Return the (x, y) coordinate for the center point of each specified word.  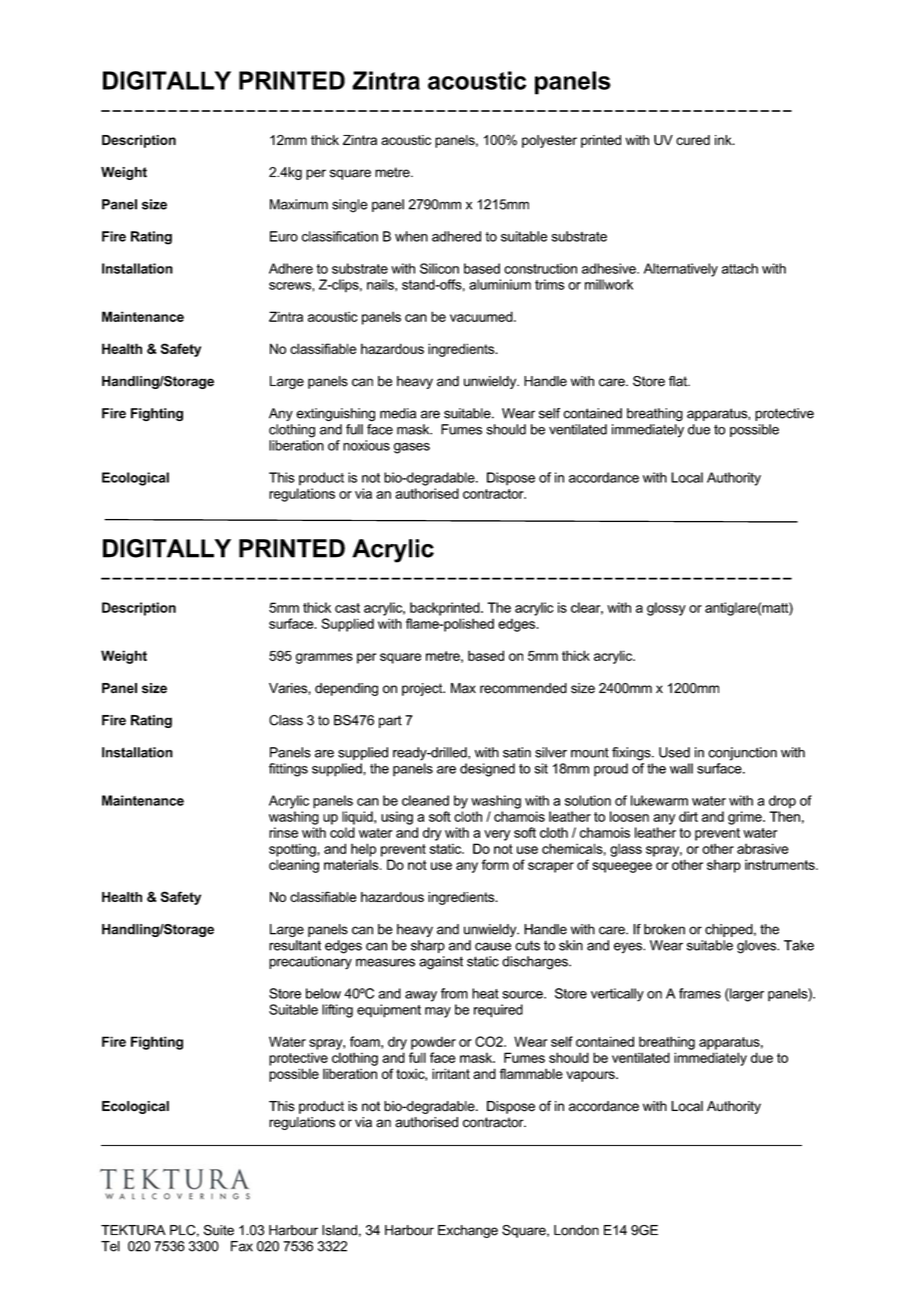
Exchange (468, 1231)
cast (347, 608)
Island (339, 1230)
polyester (549, 141)
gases (412, 448)
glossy (666, 609)
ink (724, 140)
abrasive (763, 848)
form (495, 864)
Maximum (299, 204)
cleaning (294, 866)
